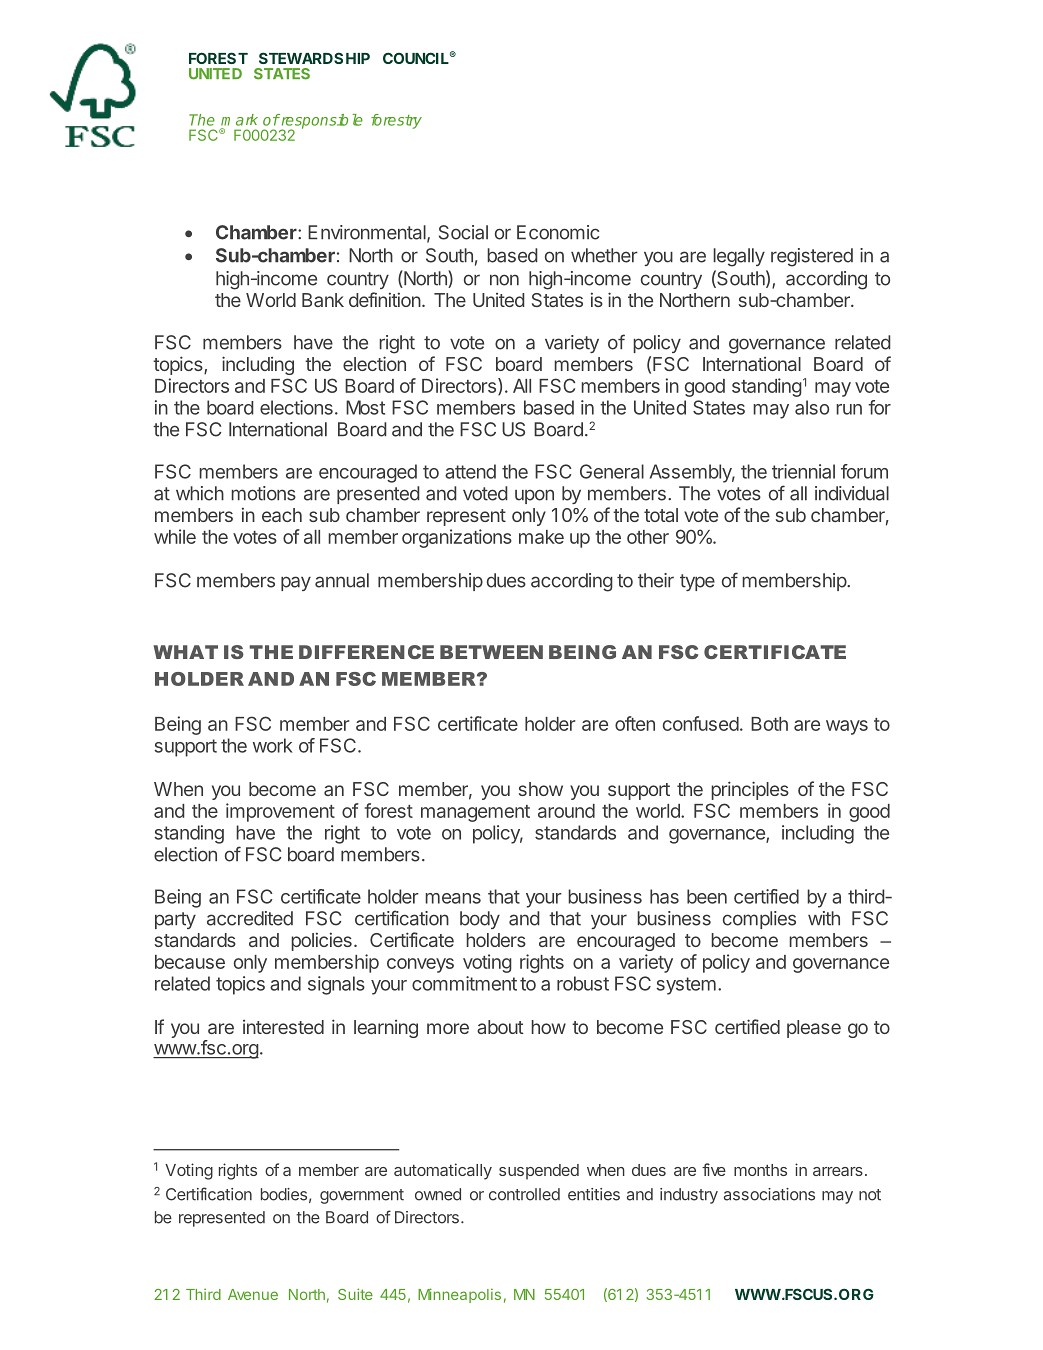  What do you see at coordinates (239, 120) in the page?
I see `mark` at bounding box center [239, 120].
